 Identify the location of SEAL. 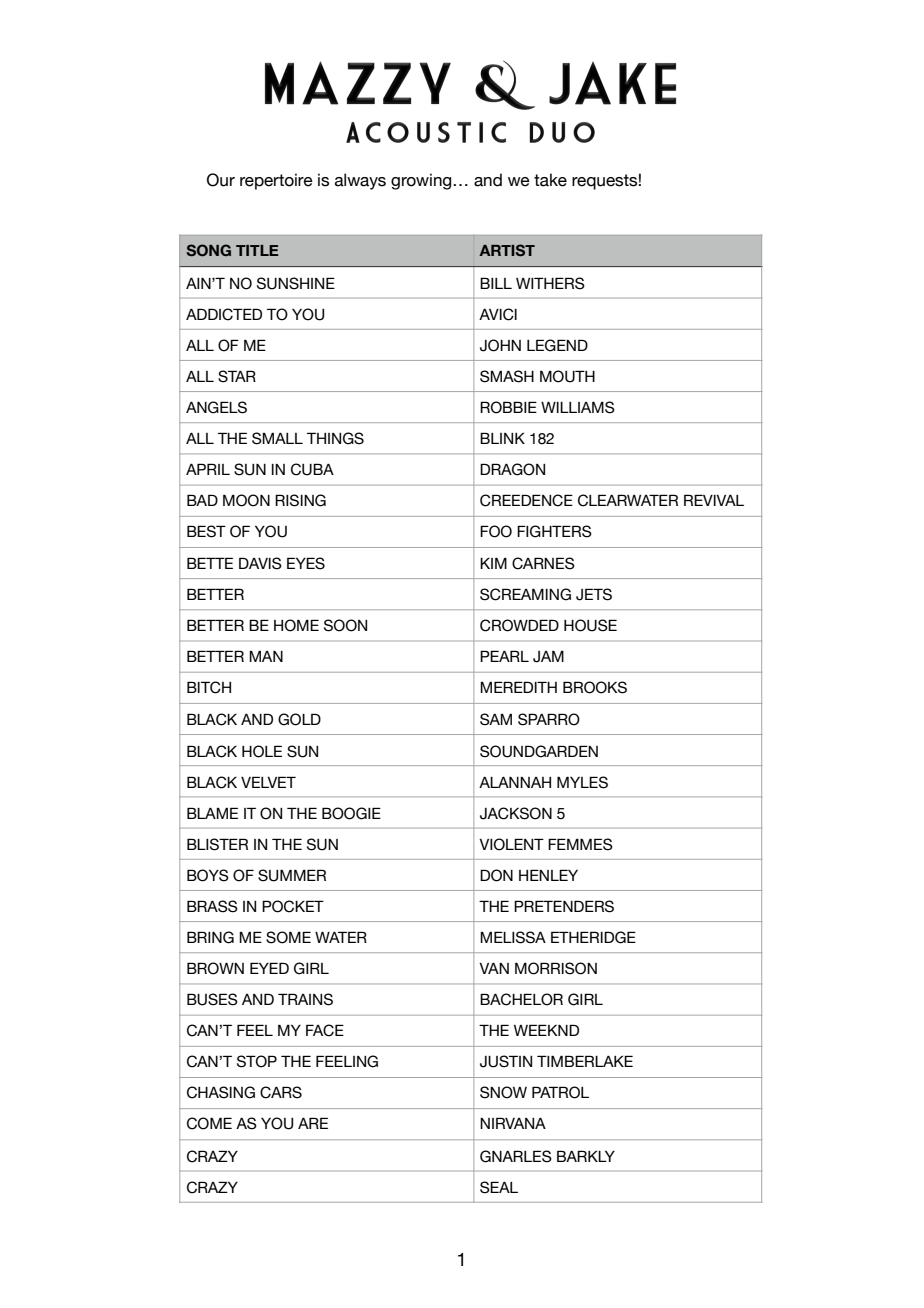
(499, 1187).
